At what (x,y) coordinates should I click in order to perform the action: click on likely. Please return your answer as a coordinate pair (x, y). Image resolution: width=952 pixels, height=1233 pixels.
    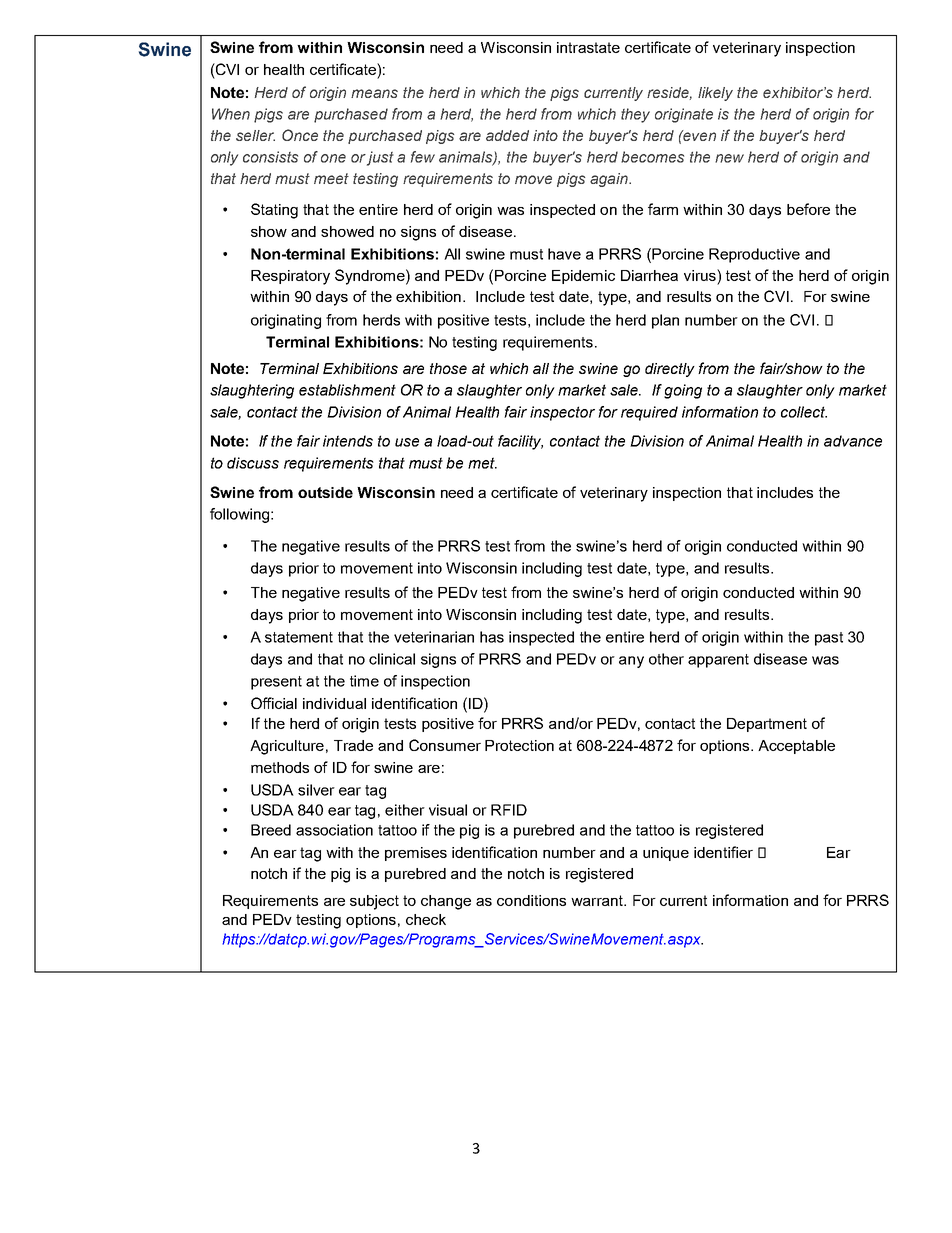
    Looking at the image, I should click on (715, 94).
